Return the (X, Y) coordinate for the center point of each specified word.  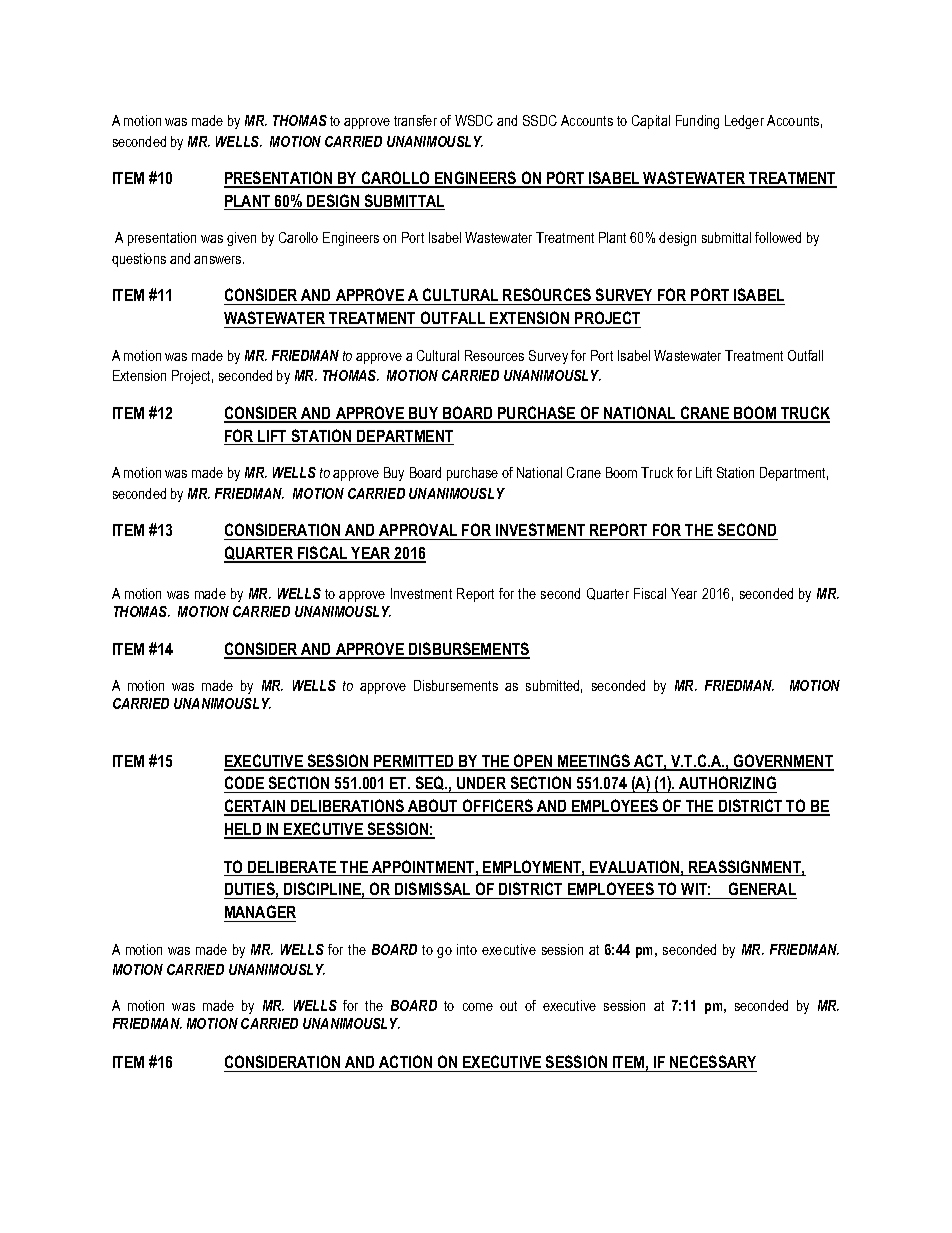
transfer (415, 120)
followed (778, 237)
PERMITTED (414, 762)
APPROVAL (418, 531)
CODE (245, 784)
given (241, 239)
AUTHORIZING (727, 784)
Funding (697, 122)
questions (139, 260)
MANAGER (260, 911)
